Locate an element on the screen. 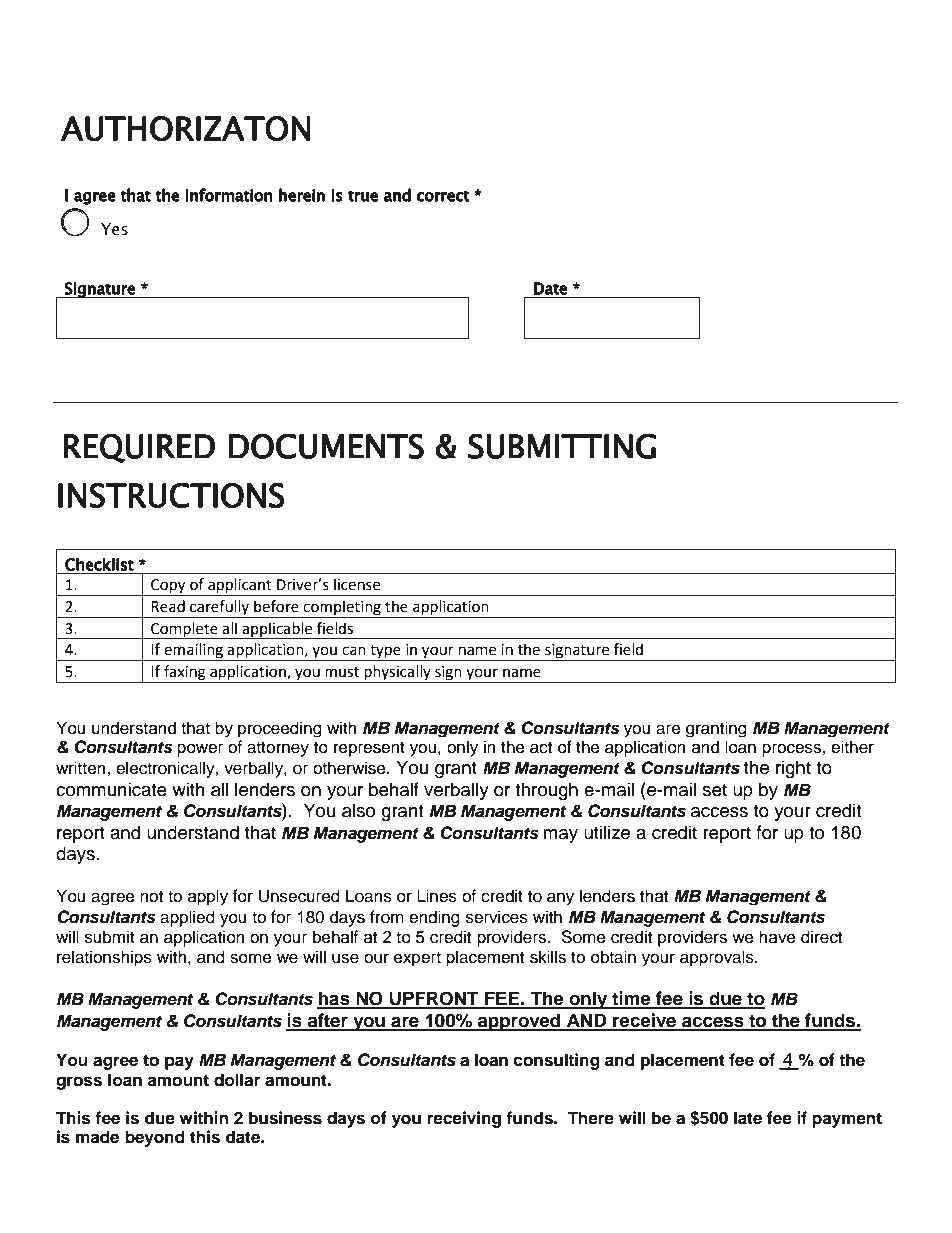 The height and width of the screenshot is (1233, 952). license is located at coordinates (357, 584).
